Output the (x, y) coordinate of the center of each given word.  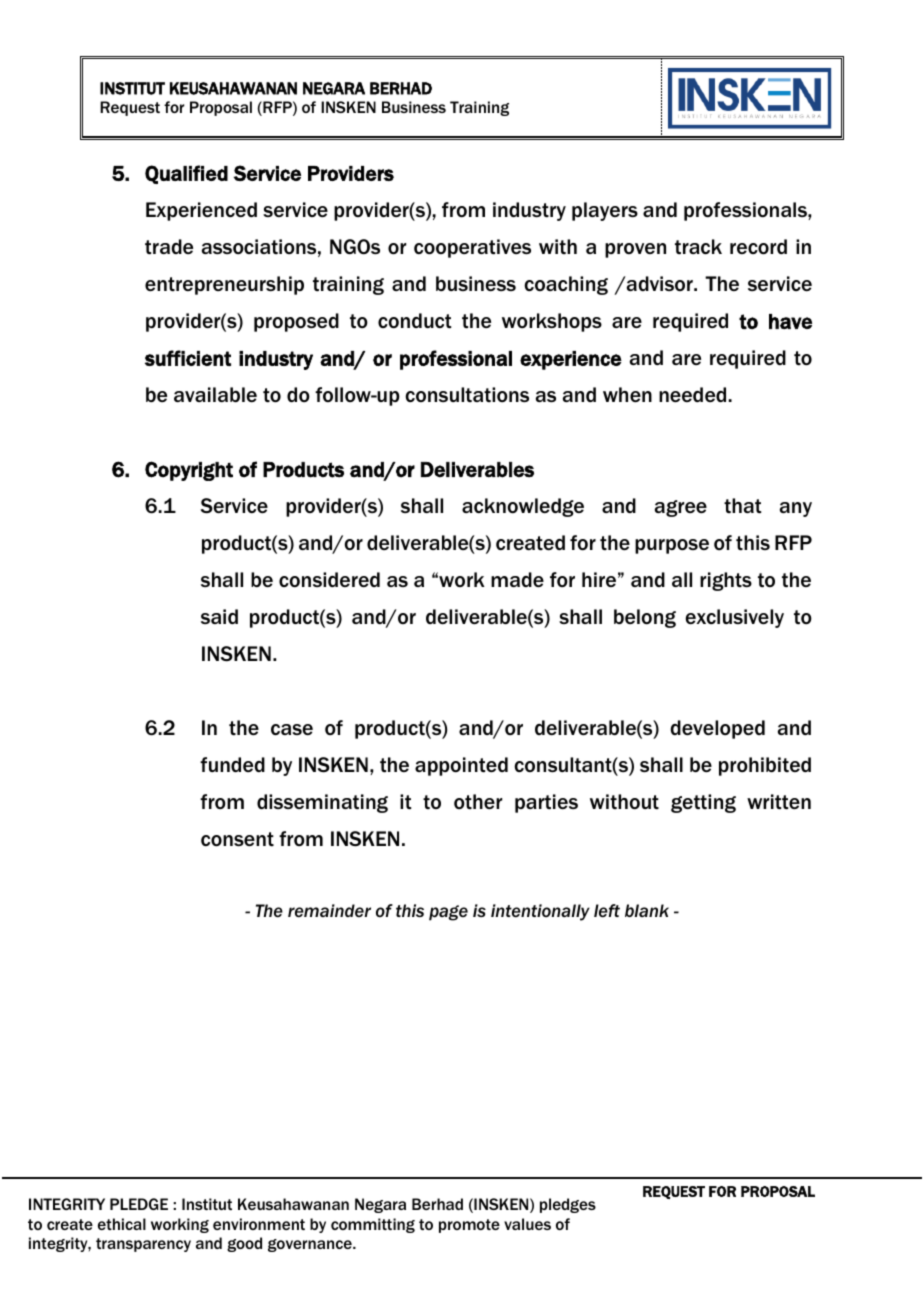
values (527, 1224)
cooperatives (472, 248)
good (244, 1244)
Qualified (186, 174)
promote (469, 1226)
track (698, 247)
